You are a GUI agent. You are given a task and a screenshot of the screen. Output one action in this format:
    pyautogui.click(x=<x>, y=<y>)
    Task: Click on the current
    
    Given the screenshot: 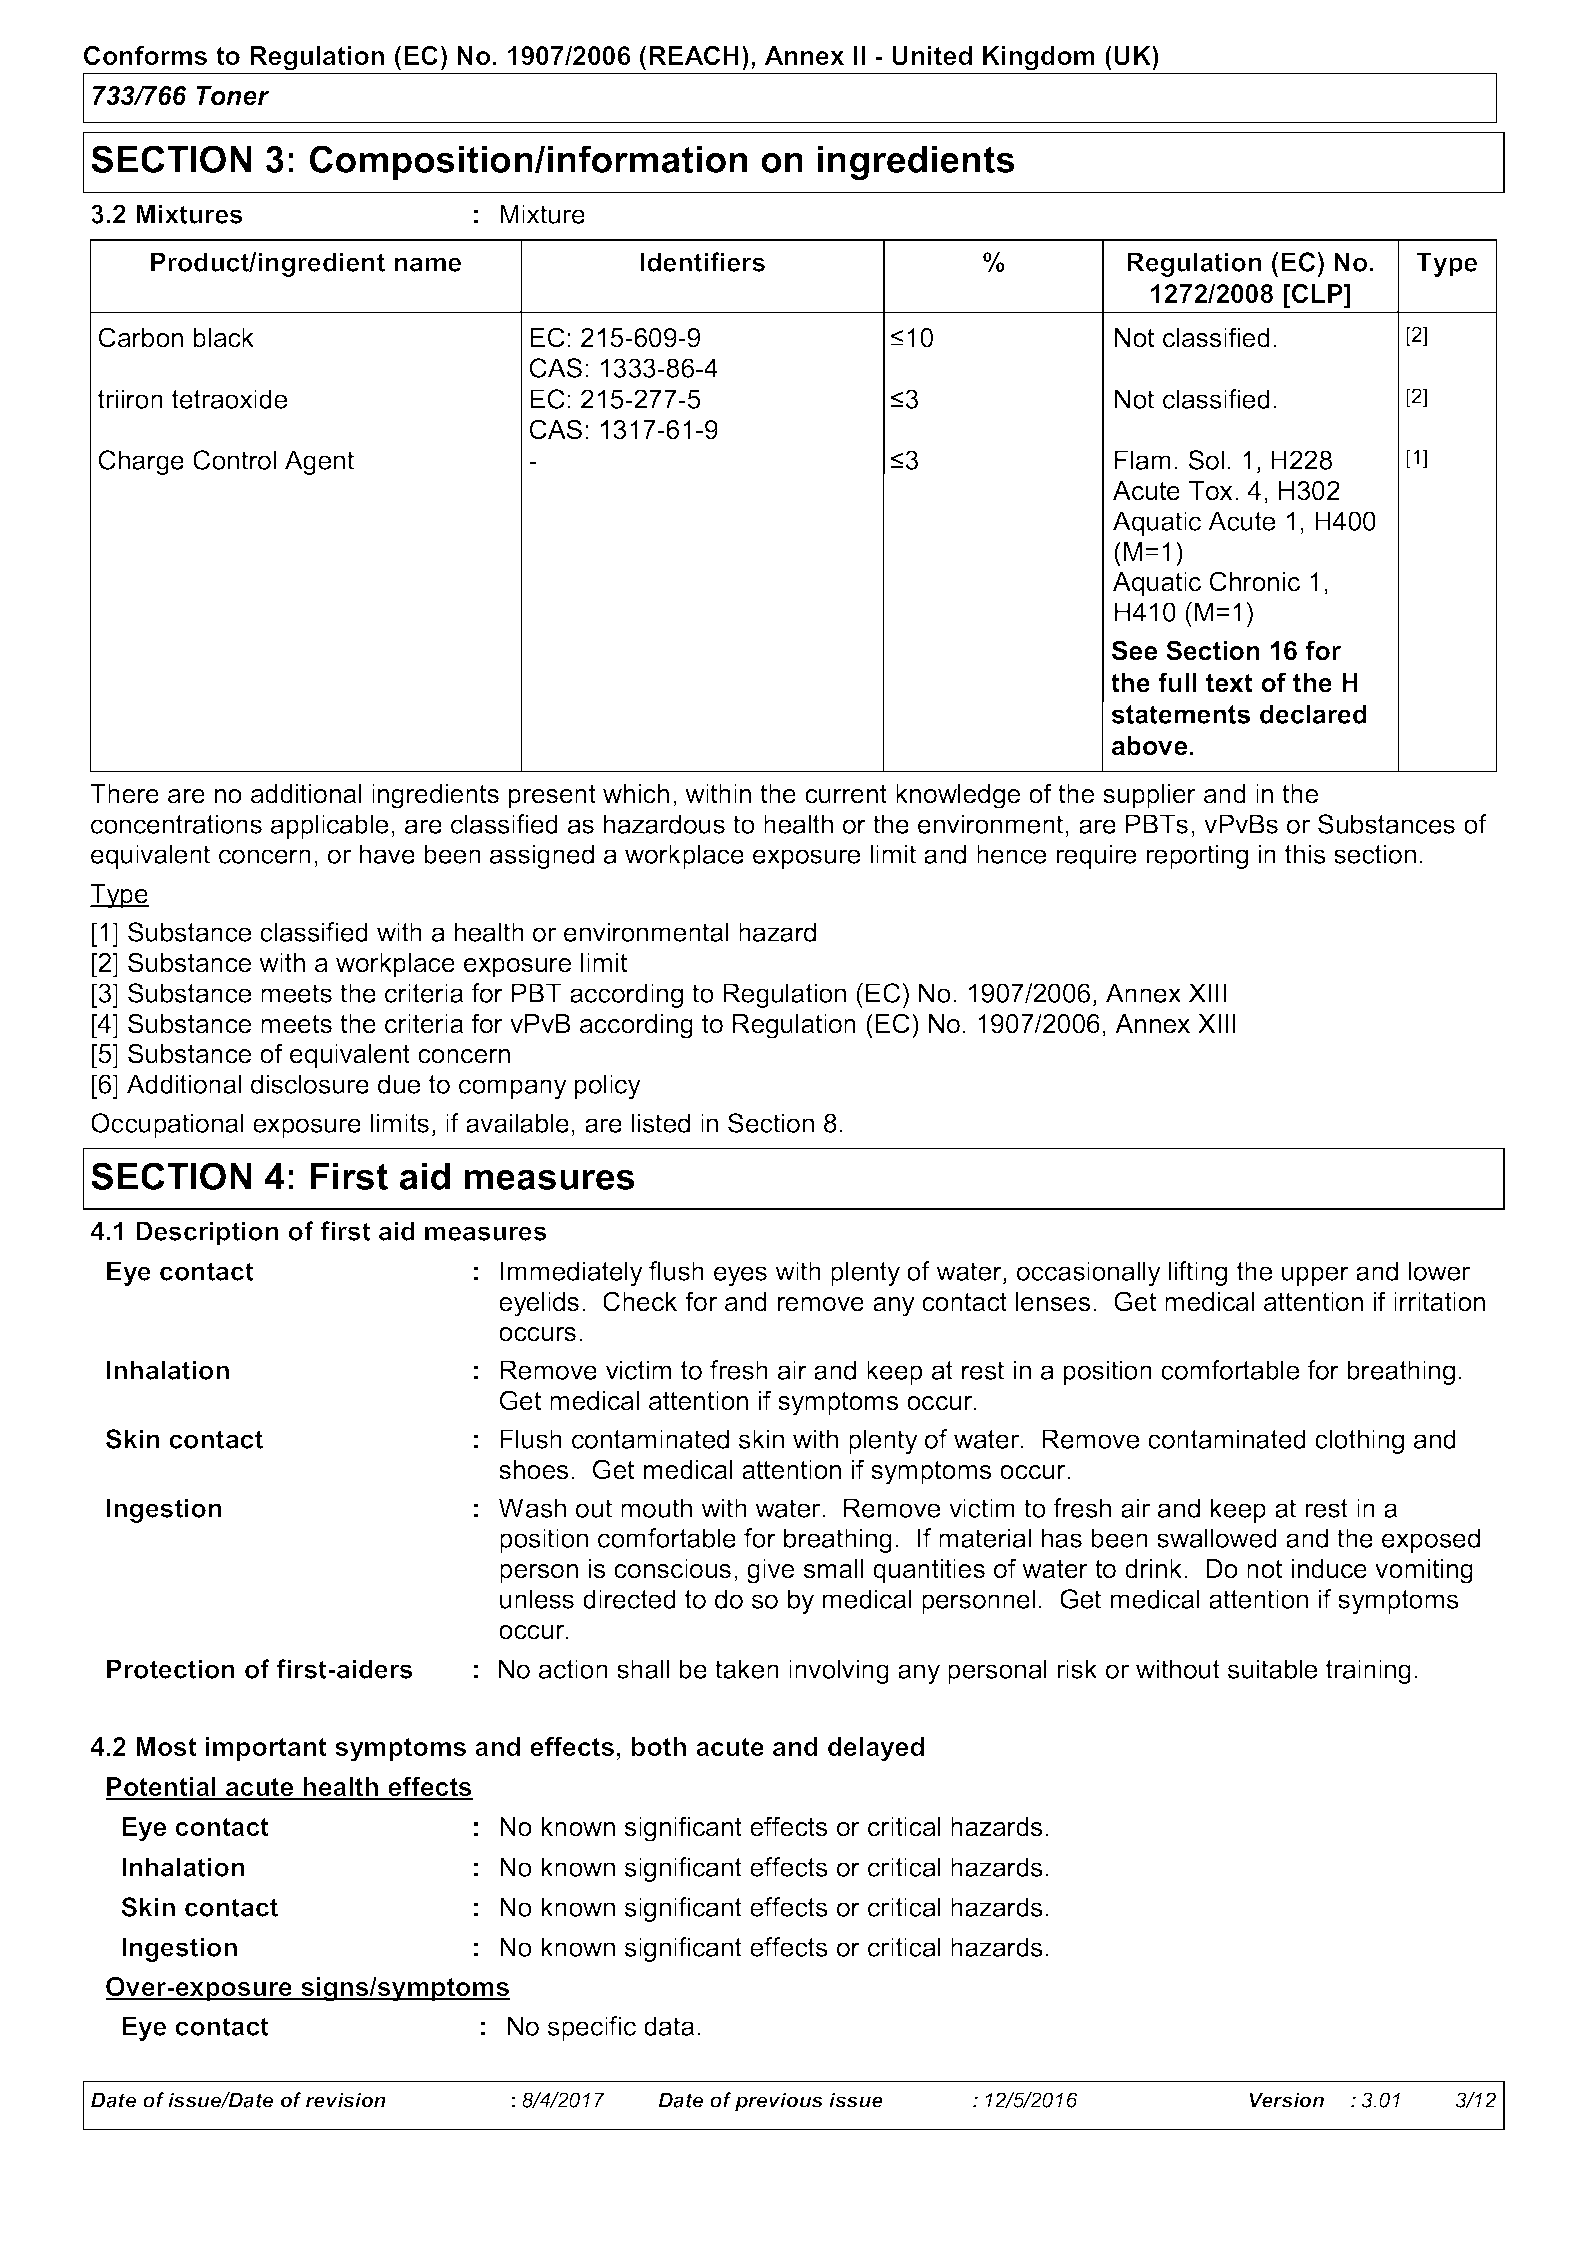 What is the action you would take?
    pyautogui.click(x=846, y=794)
